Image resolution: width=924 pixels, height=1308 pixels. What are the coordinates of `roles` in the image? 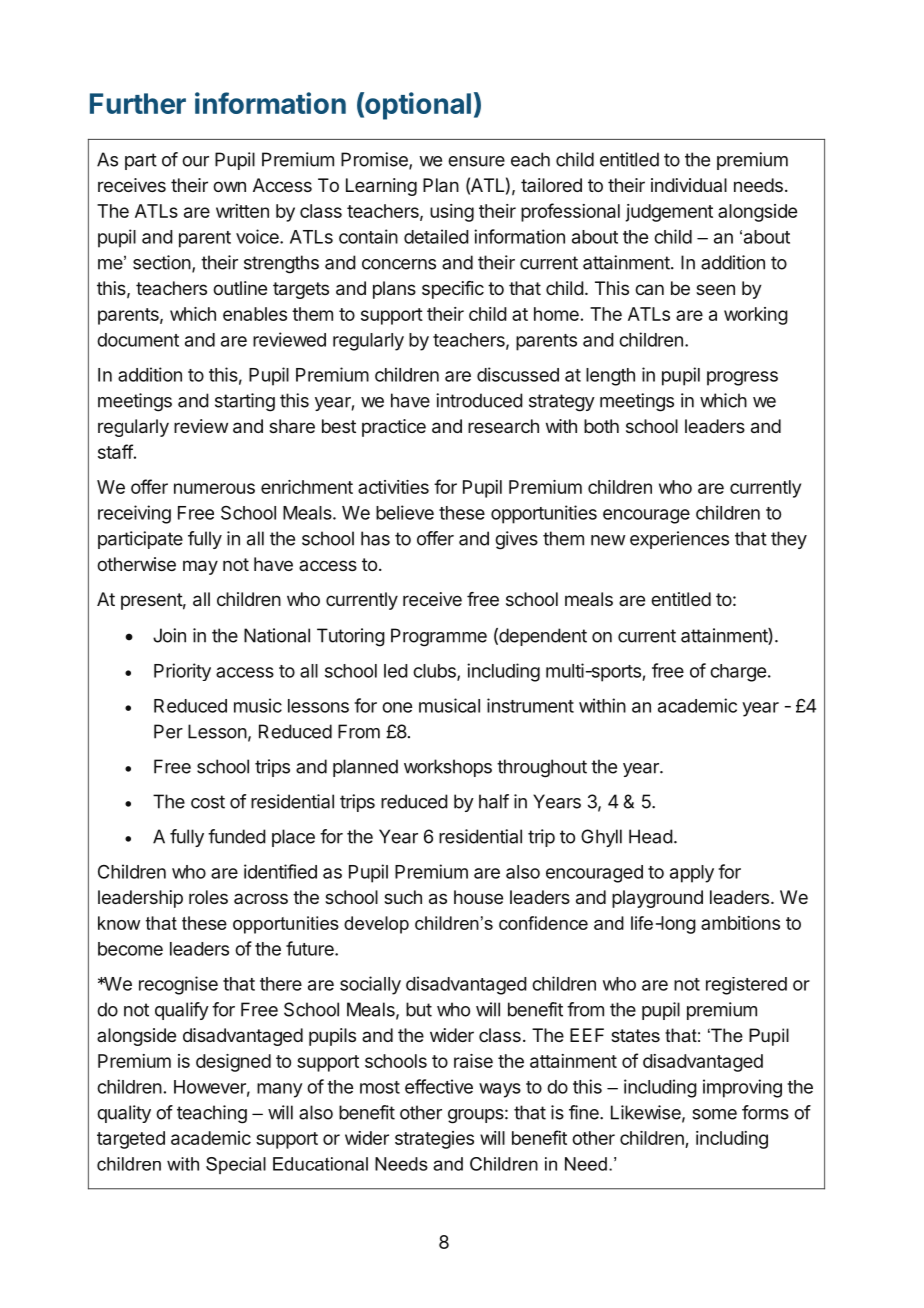 It's located at (208, 897).
